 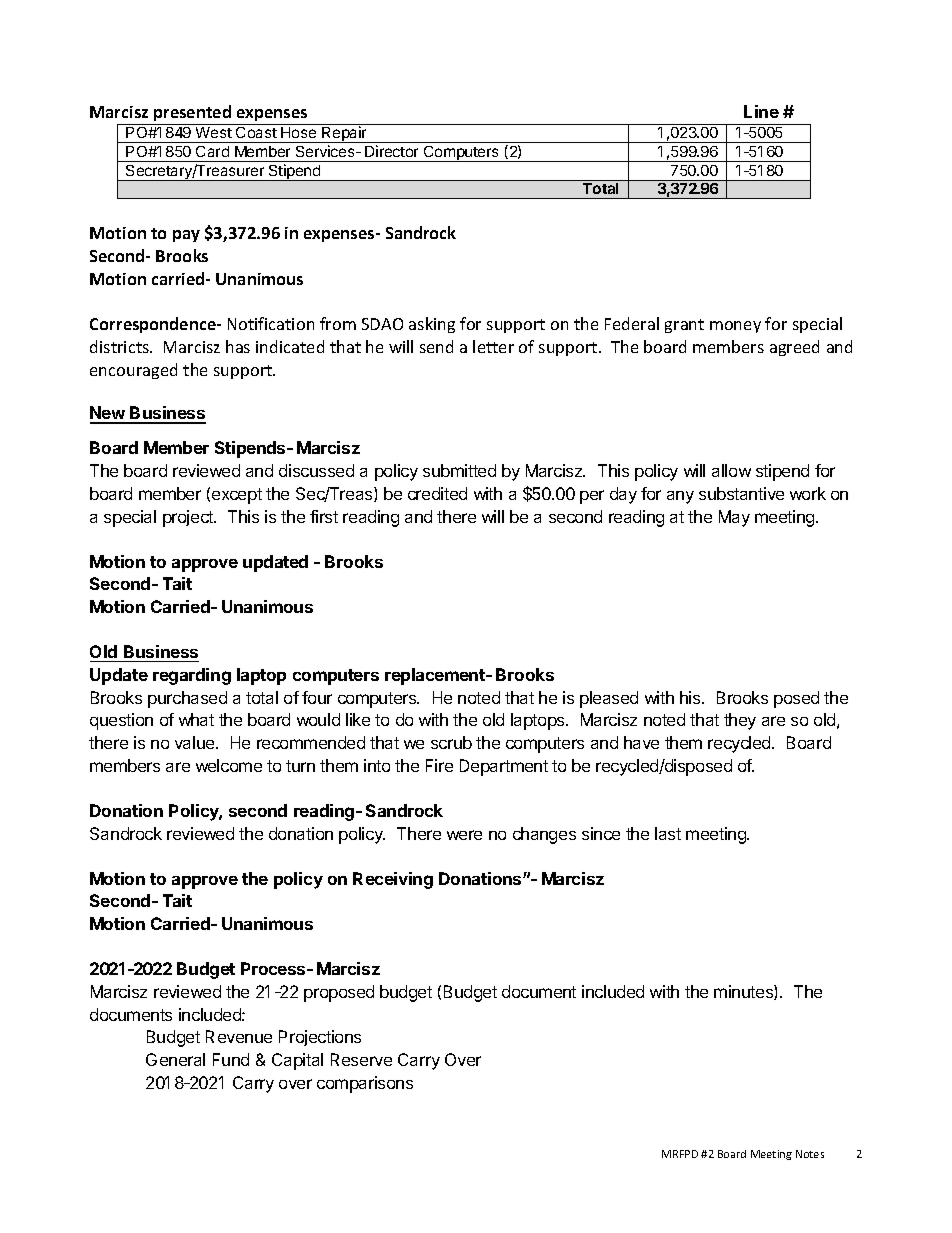 I want to click on presented, so click(x=192, y=113).
